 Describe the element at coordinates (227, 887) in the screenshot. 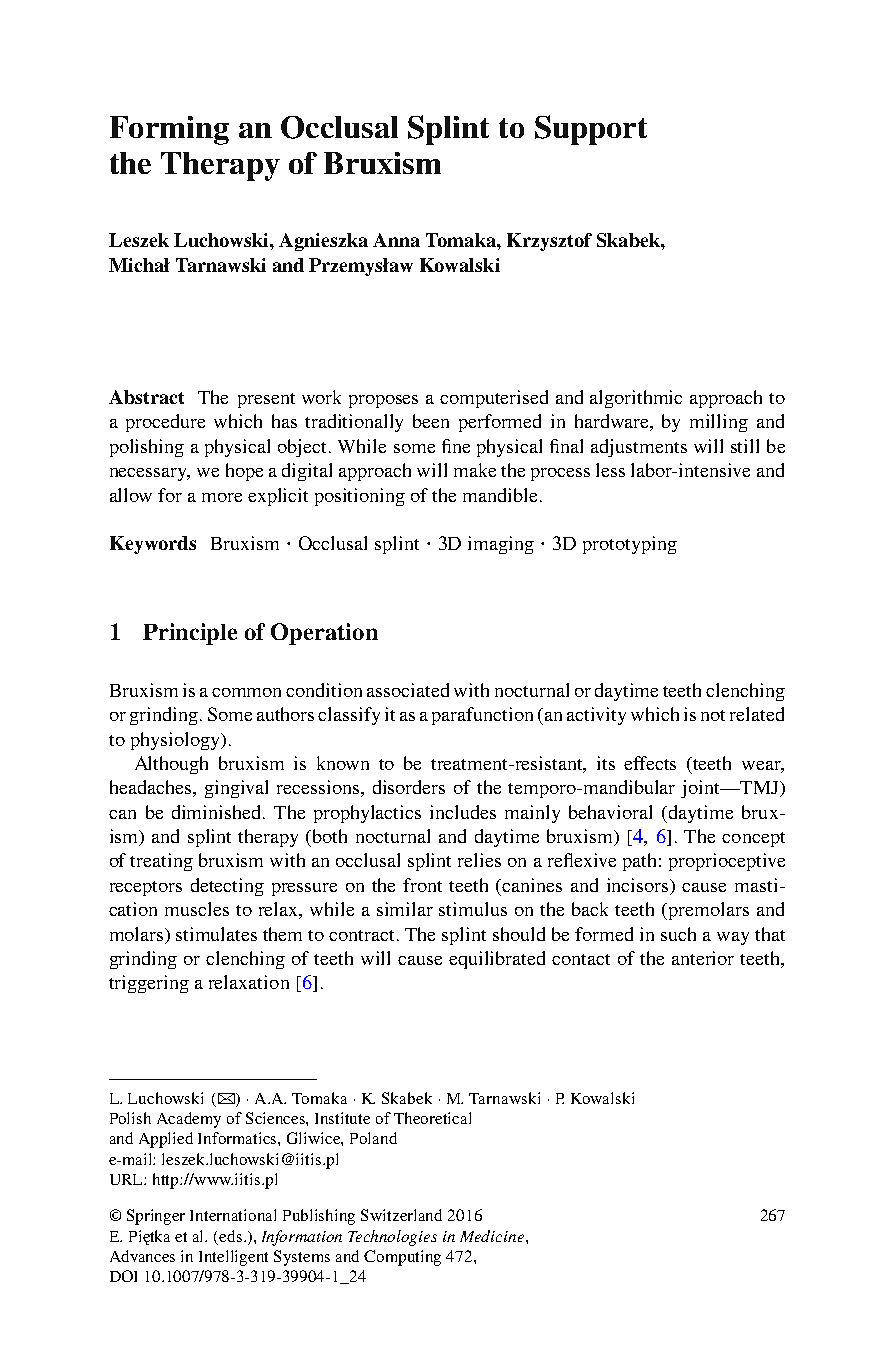

I see `detecting` at that location.
